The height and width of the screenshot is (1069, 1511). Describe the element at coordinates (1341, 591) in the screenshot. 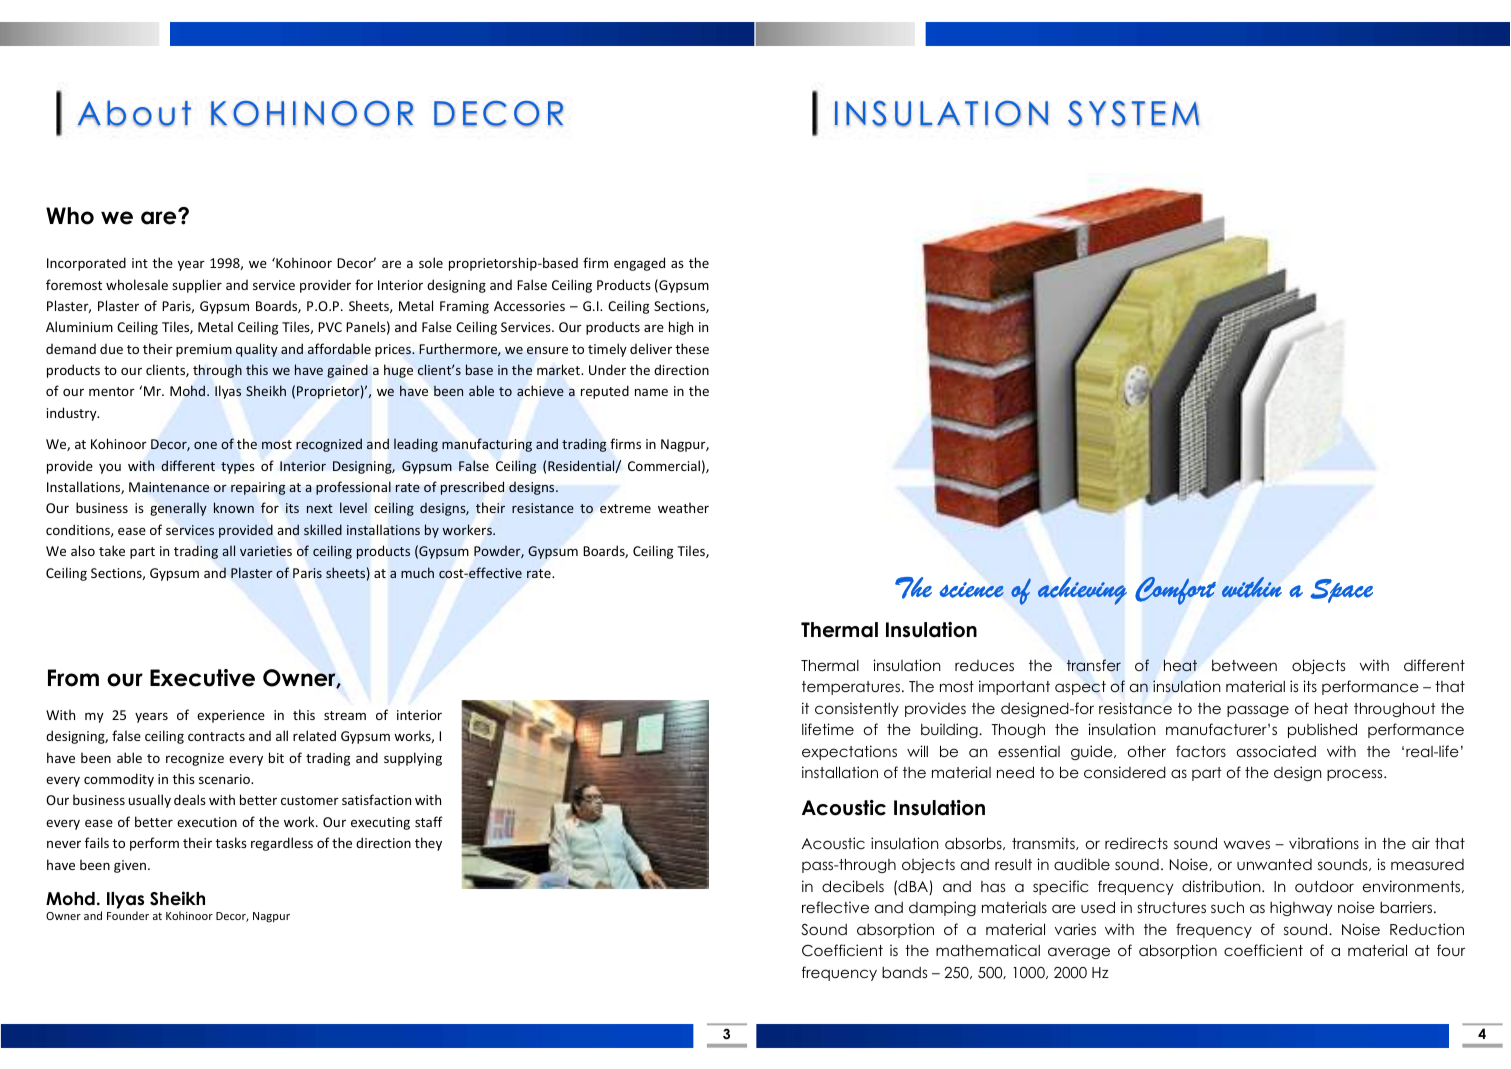

I see `Space` at that location.
